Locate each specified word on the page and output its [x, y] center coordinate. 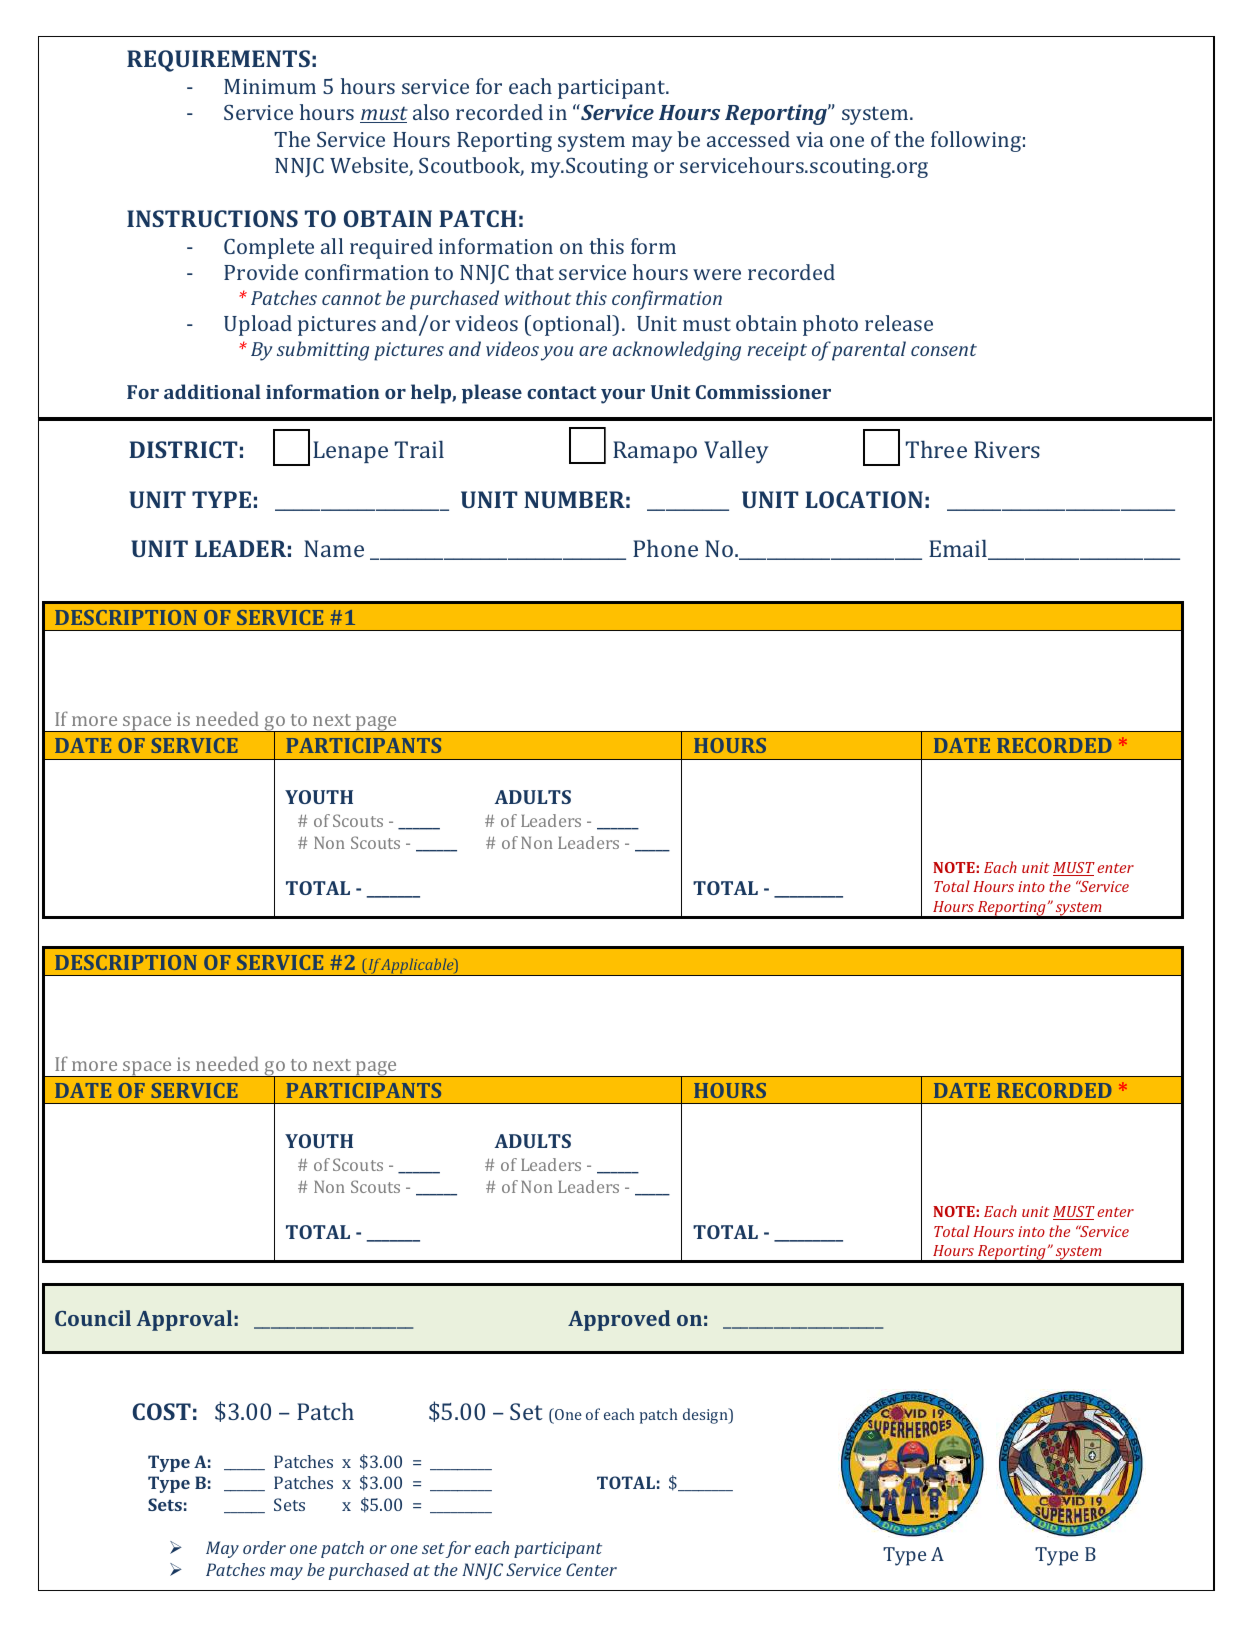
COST [162, 1411]
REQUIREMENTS [218, 61]
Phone [665, 548]
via [810, 139]
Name [334, 548]
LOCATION [864, 499]
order [264, 1547]
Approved [619, 1320]
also [431, 112]
